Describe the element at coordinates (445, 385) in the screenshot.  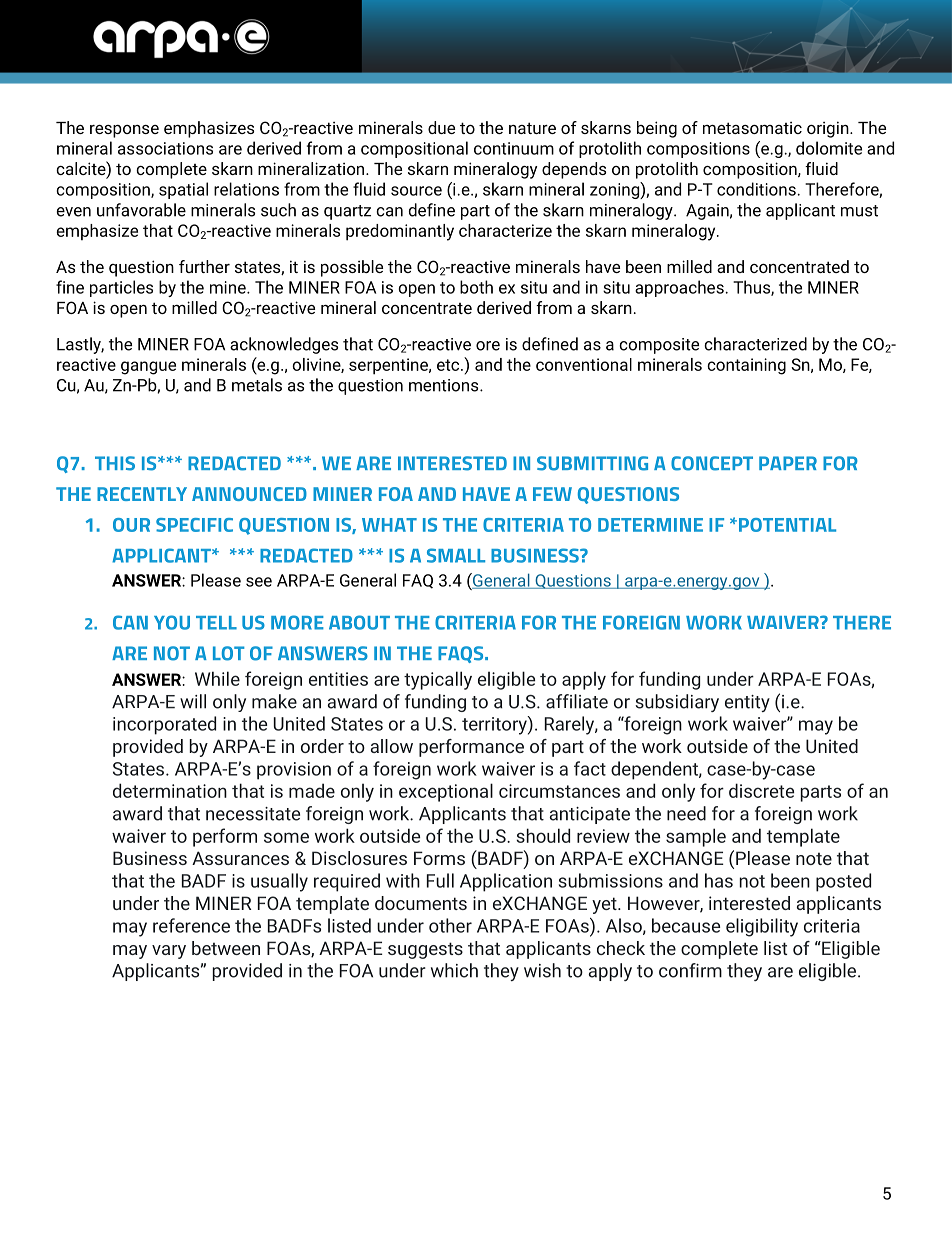
I see `mentions` at that location.
